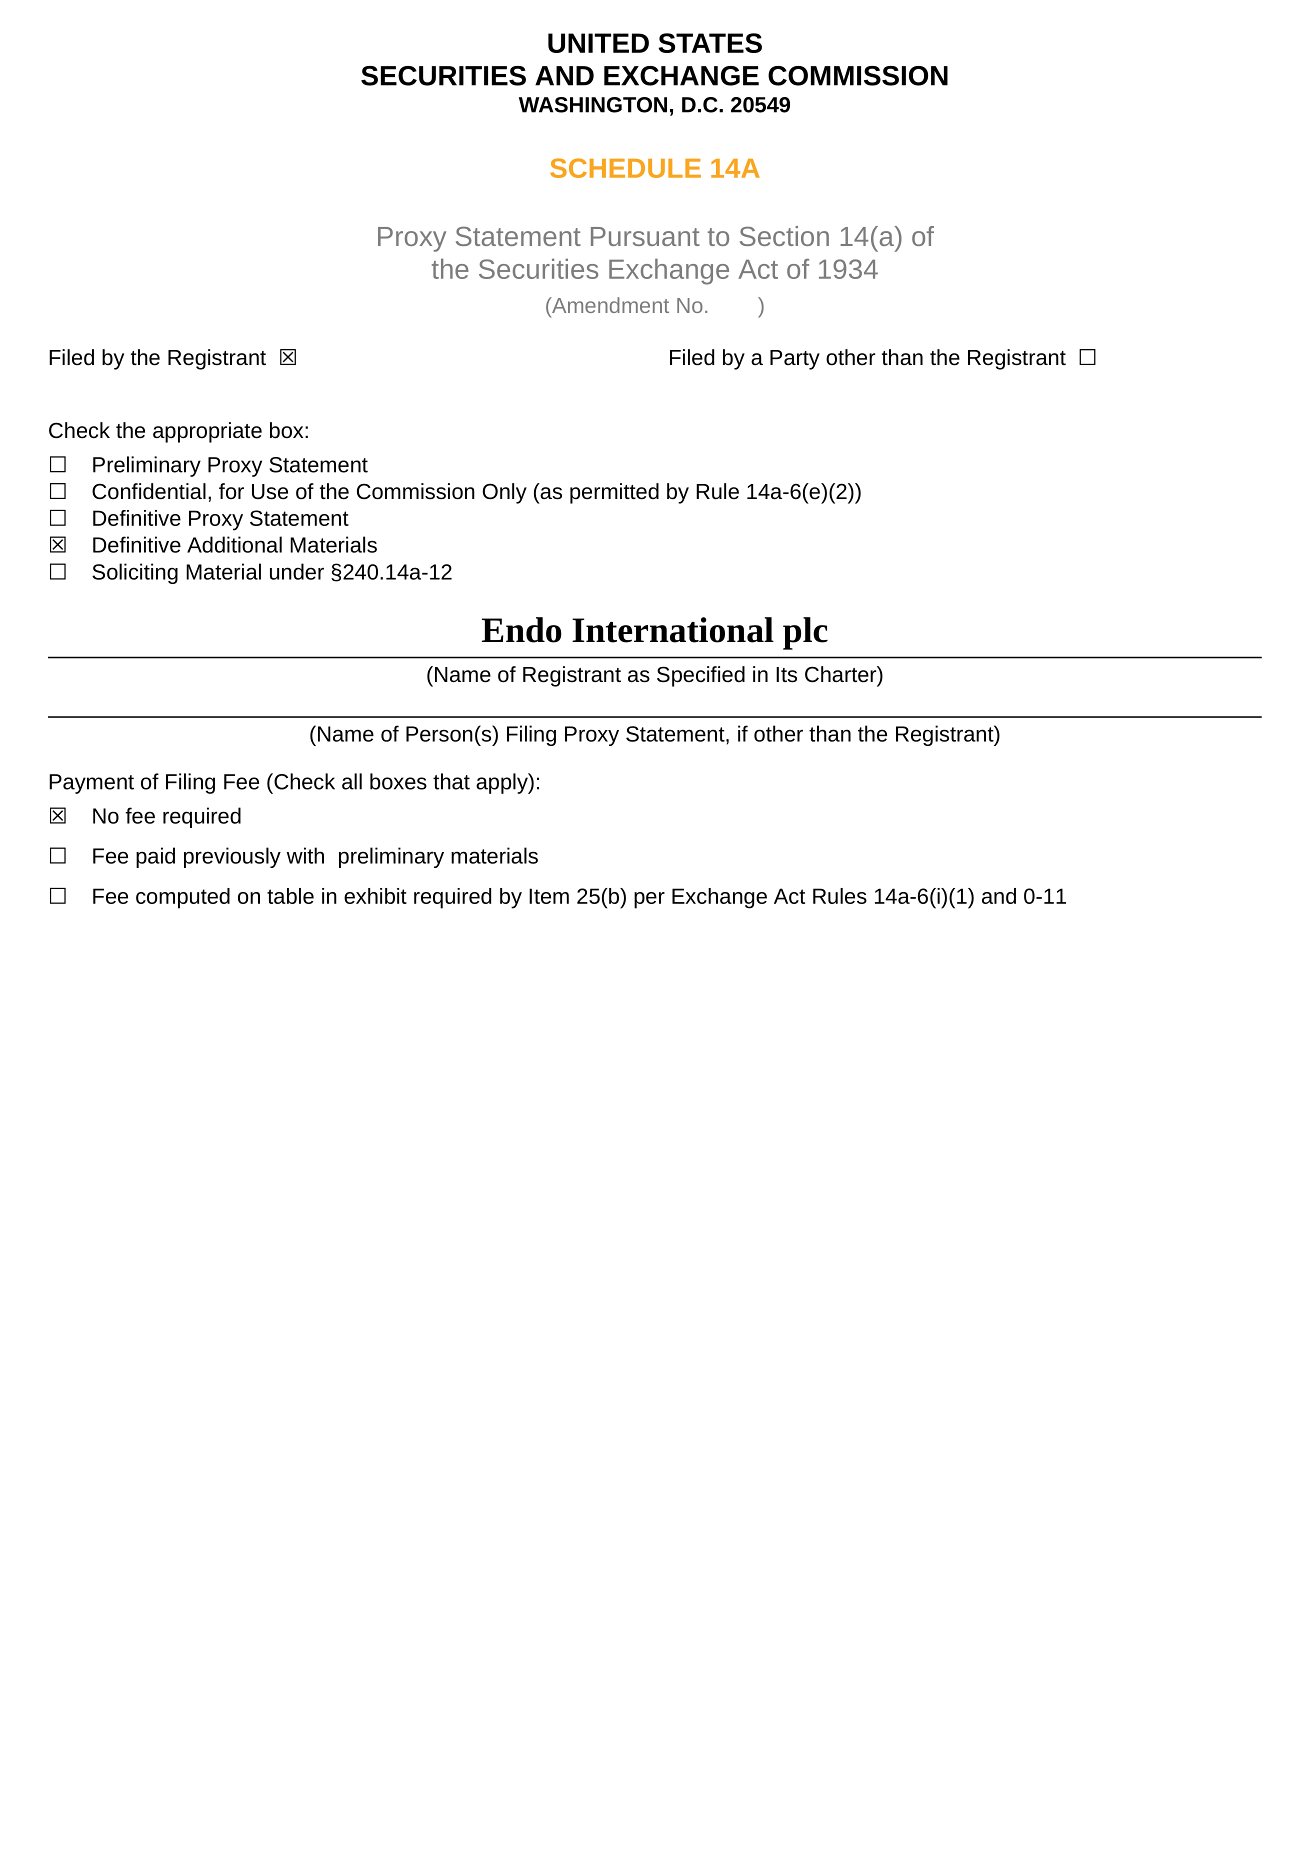 The image size is (1311, 1856). I want to click on WASHINGTON, so click(593, 105).
